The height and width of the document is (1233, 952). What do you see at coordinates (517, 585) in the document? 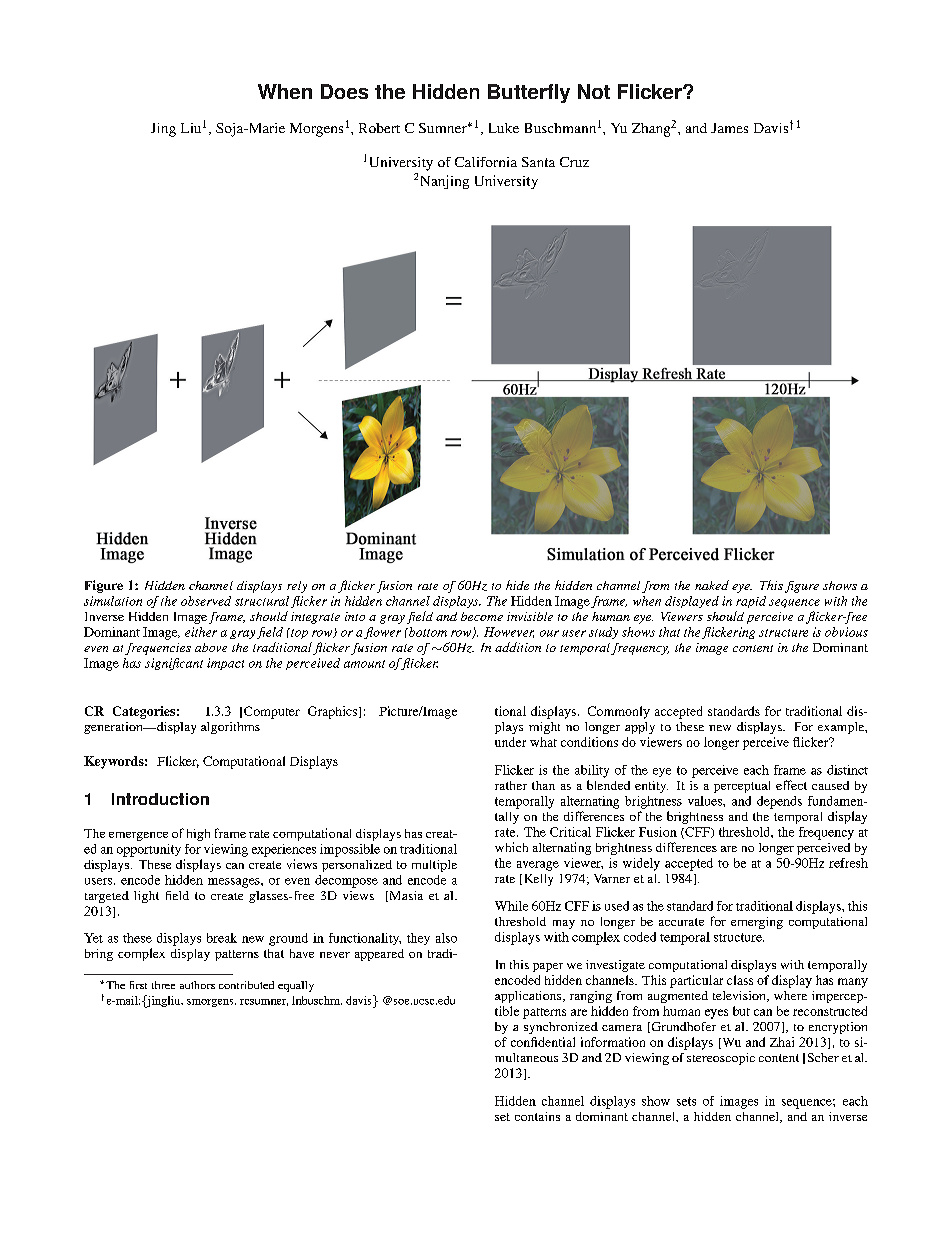
I see `hide` at bounding box center [517, 585].
